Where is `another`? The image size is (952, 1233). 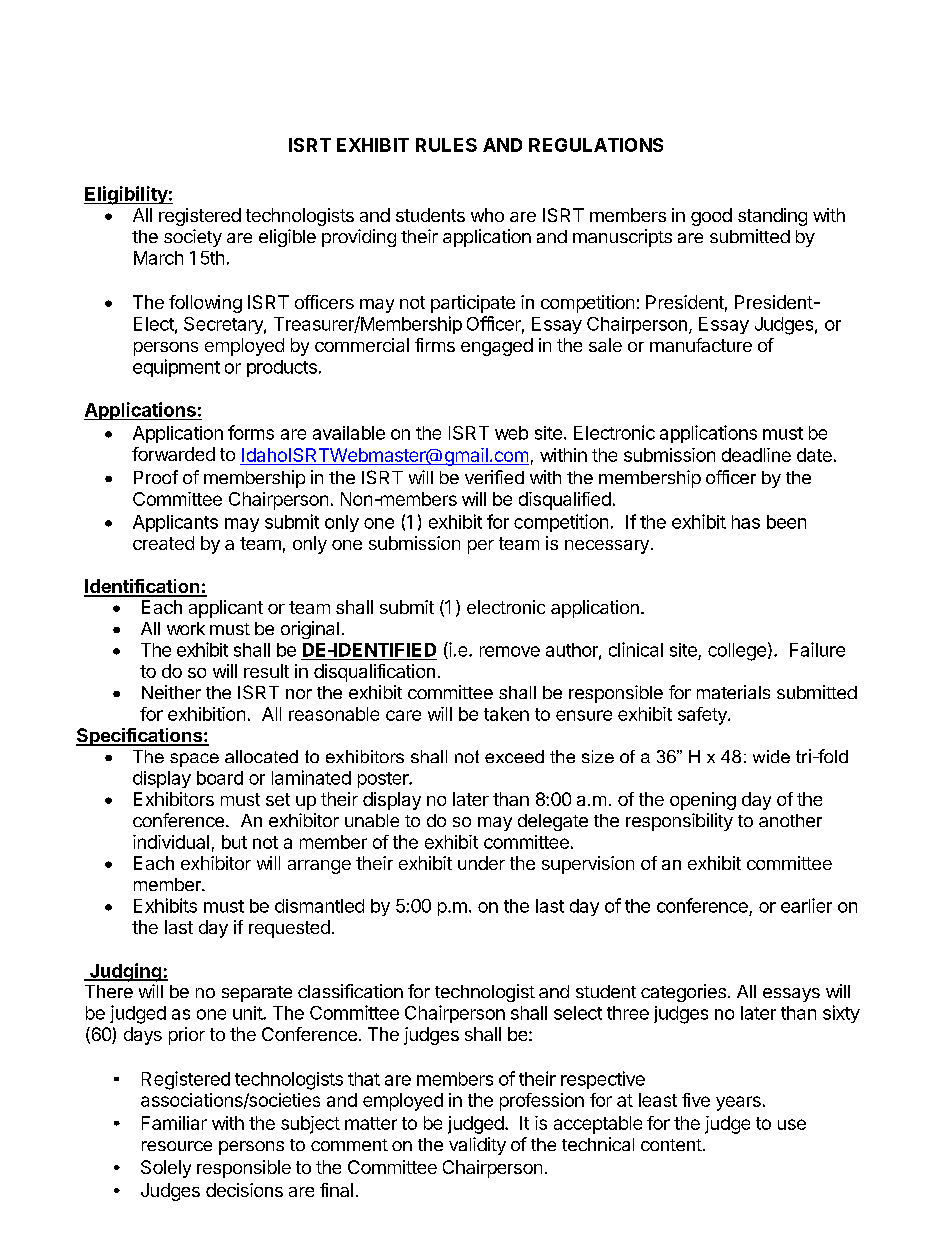 another is located at coordinates (790, 820).
